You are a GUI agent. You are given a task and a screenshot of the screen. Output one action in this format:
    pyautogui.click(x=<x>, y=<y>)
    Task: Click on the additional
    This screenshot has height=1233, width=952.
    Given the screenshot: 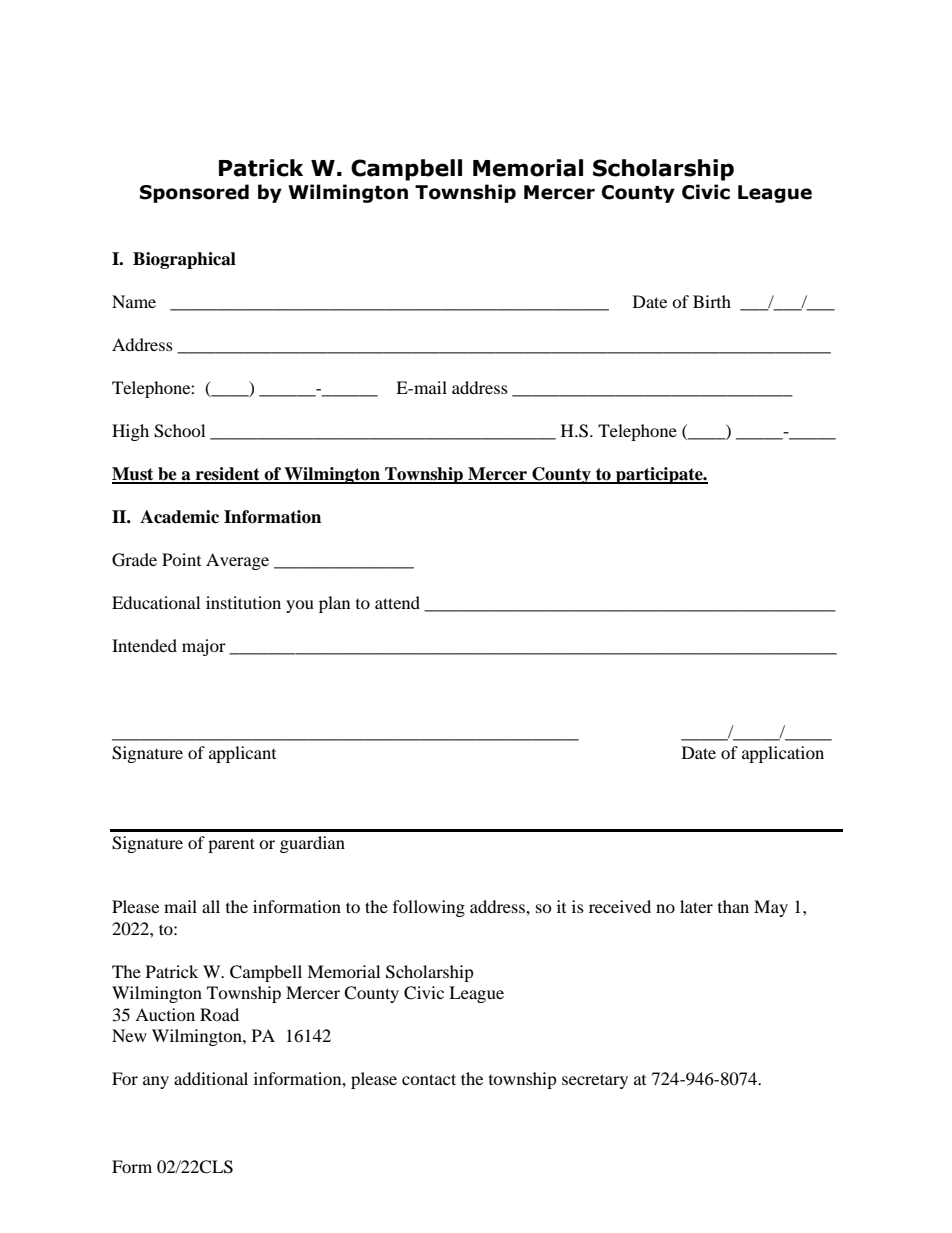 What is the action you would take?
    pyautogui.click(x=211, y=1078)
